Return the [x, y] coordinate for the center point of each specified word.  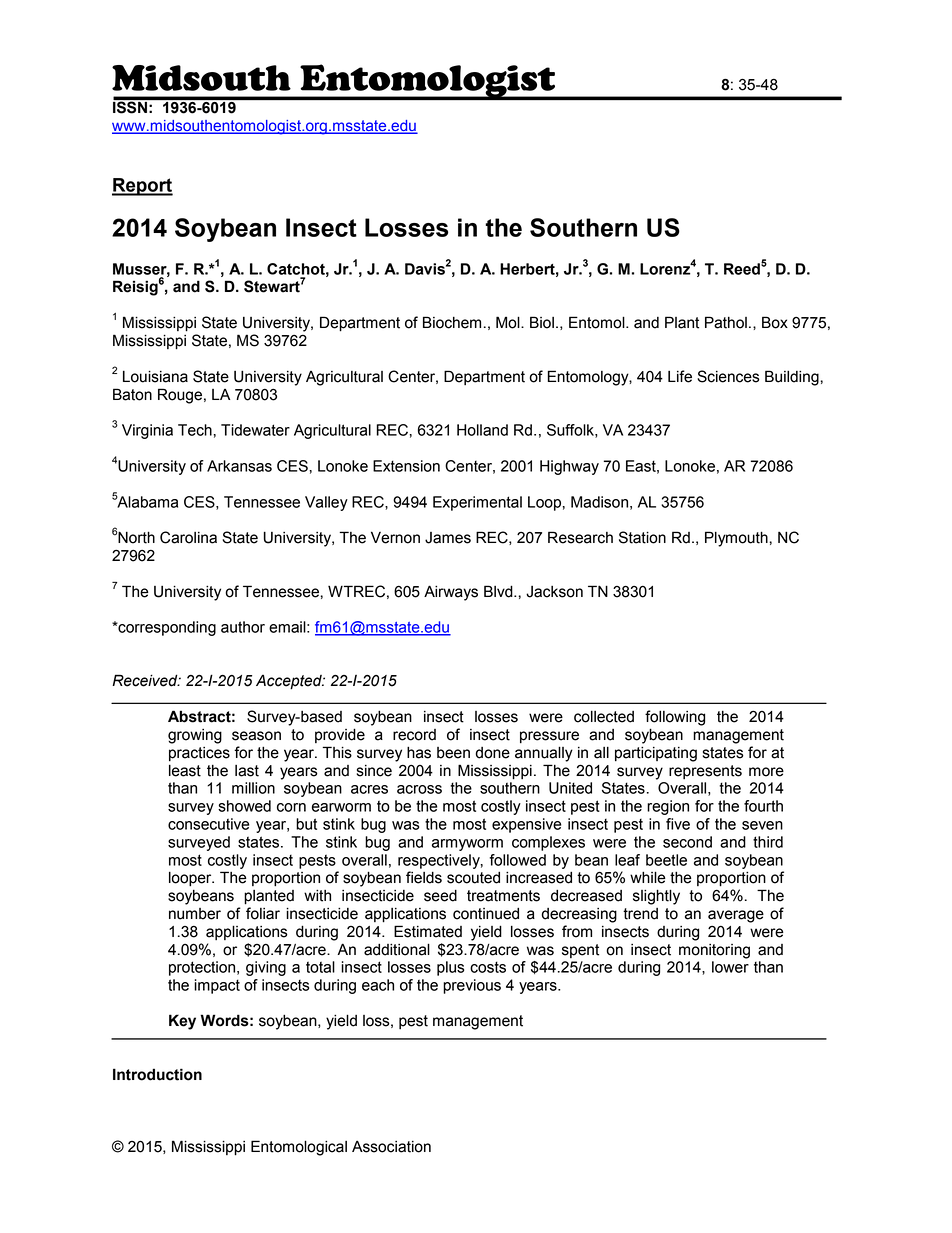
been [453, 753]
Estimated [428, 931]
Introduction [157, 1074]
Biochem [452, 322]
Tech [196, 430]
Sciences [728, 376]
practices [199, 754]
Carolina [188, 537]
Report [142, 187]
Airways [451, 593]
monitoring [714, 951]
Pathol [726, 322]
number [195, 914]
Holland [482, 430]
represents [705, 772]
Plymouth [737, 539]
